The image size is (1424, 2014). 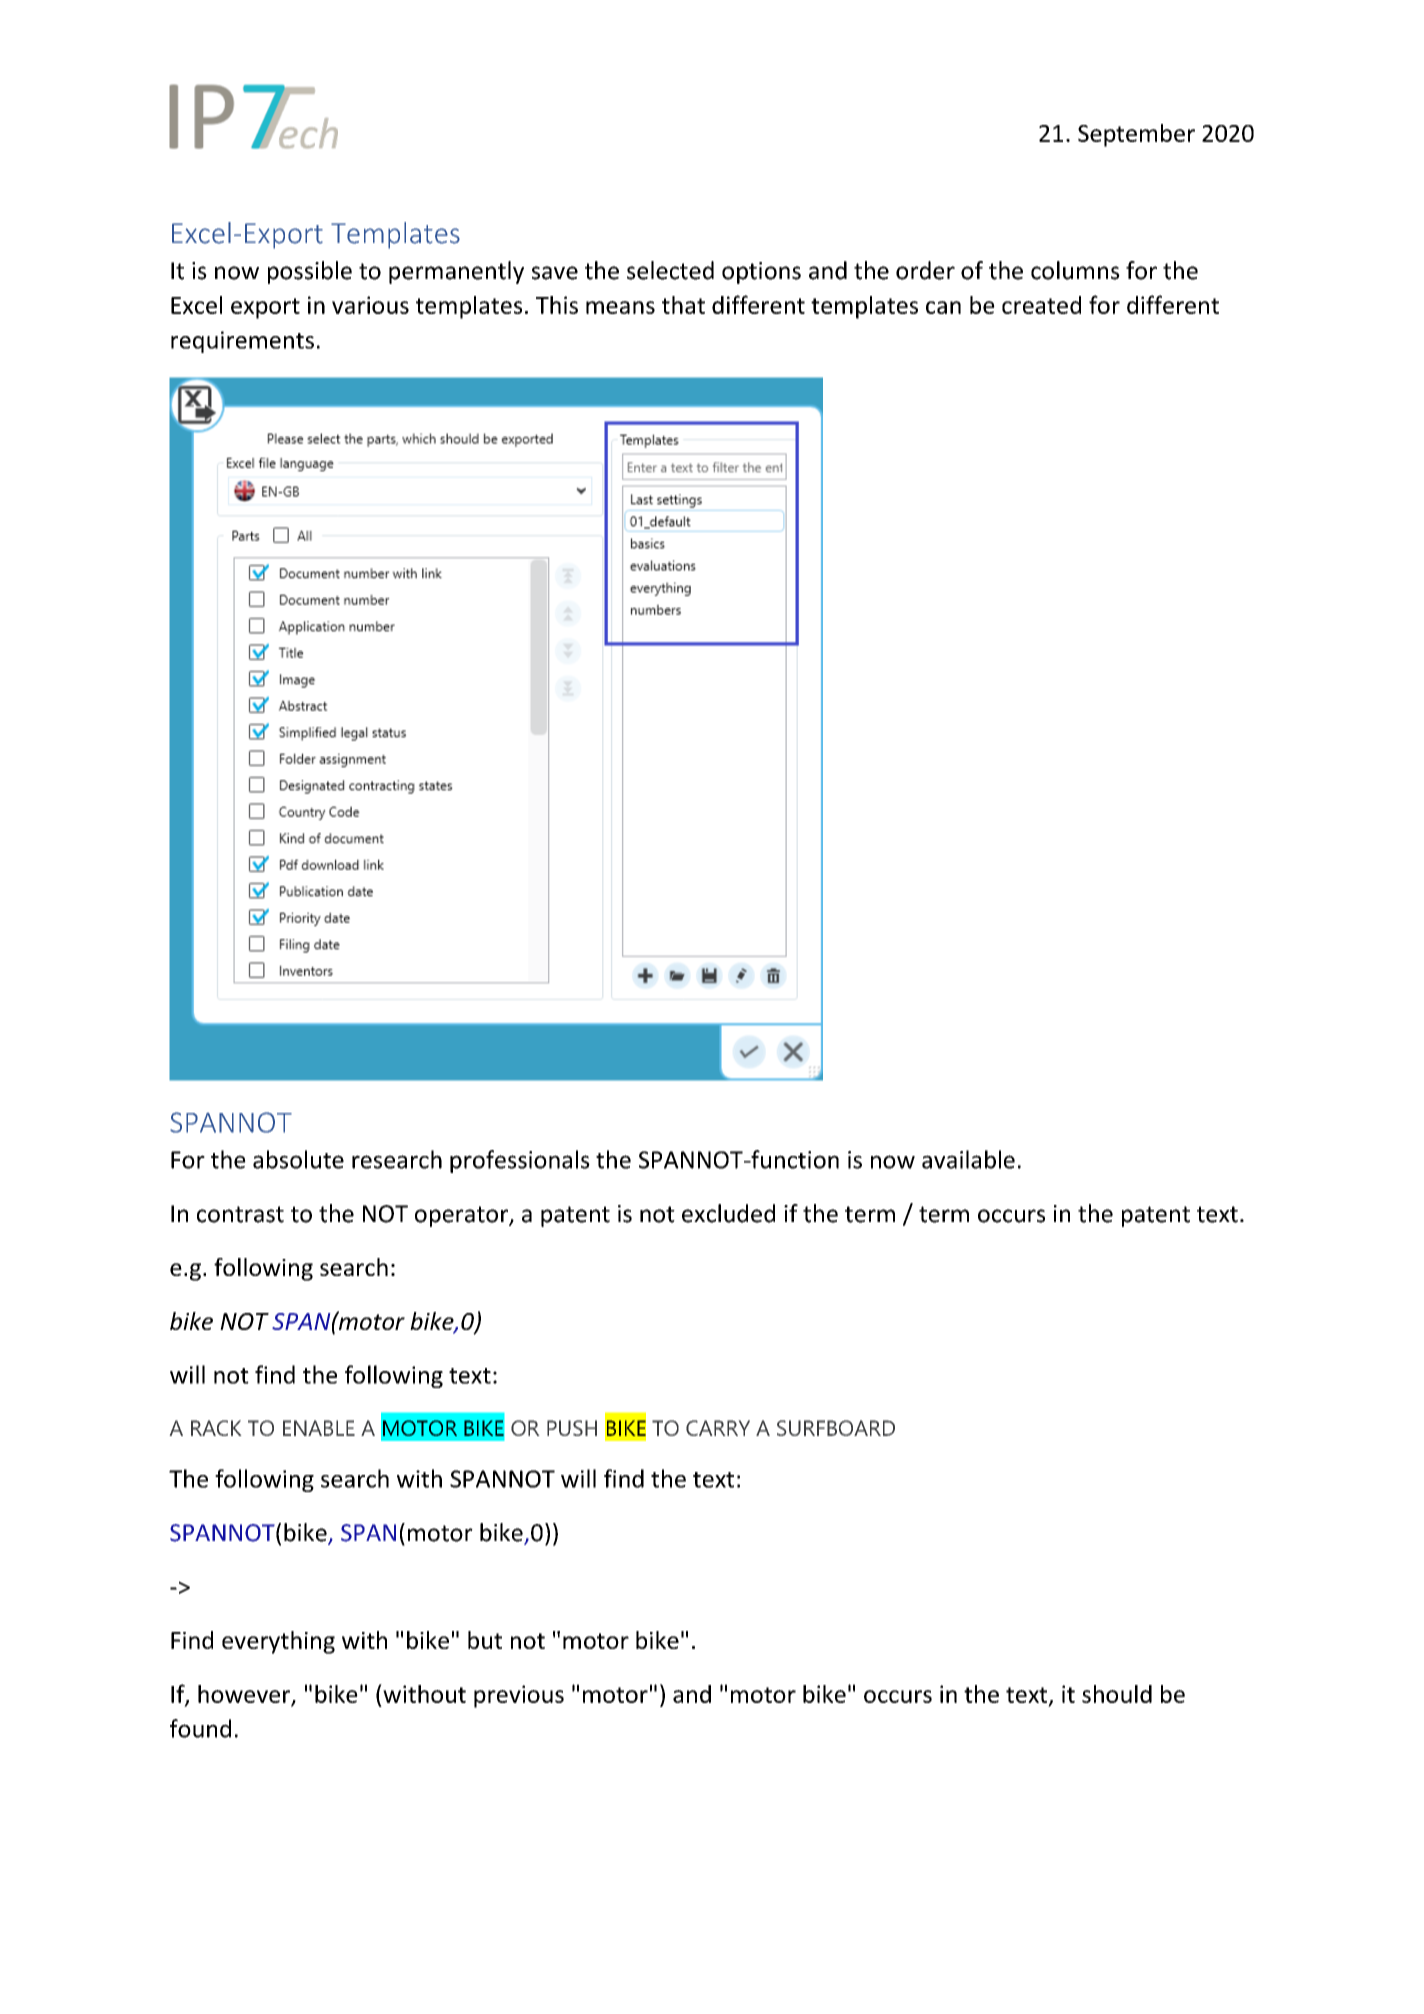 I want to click on CARRY, so click(x=718, y=1428).
